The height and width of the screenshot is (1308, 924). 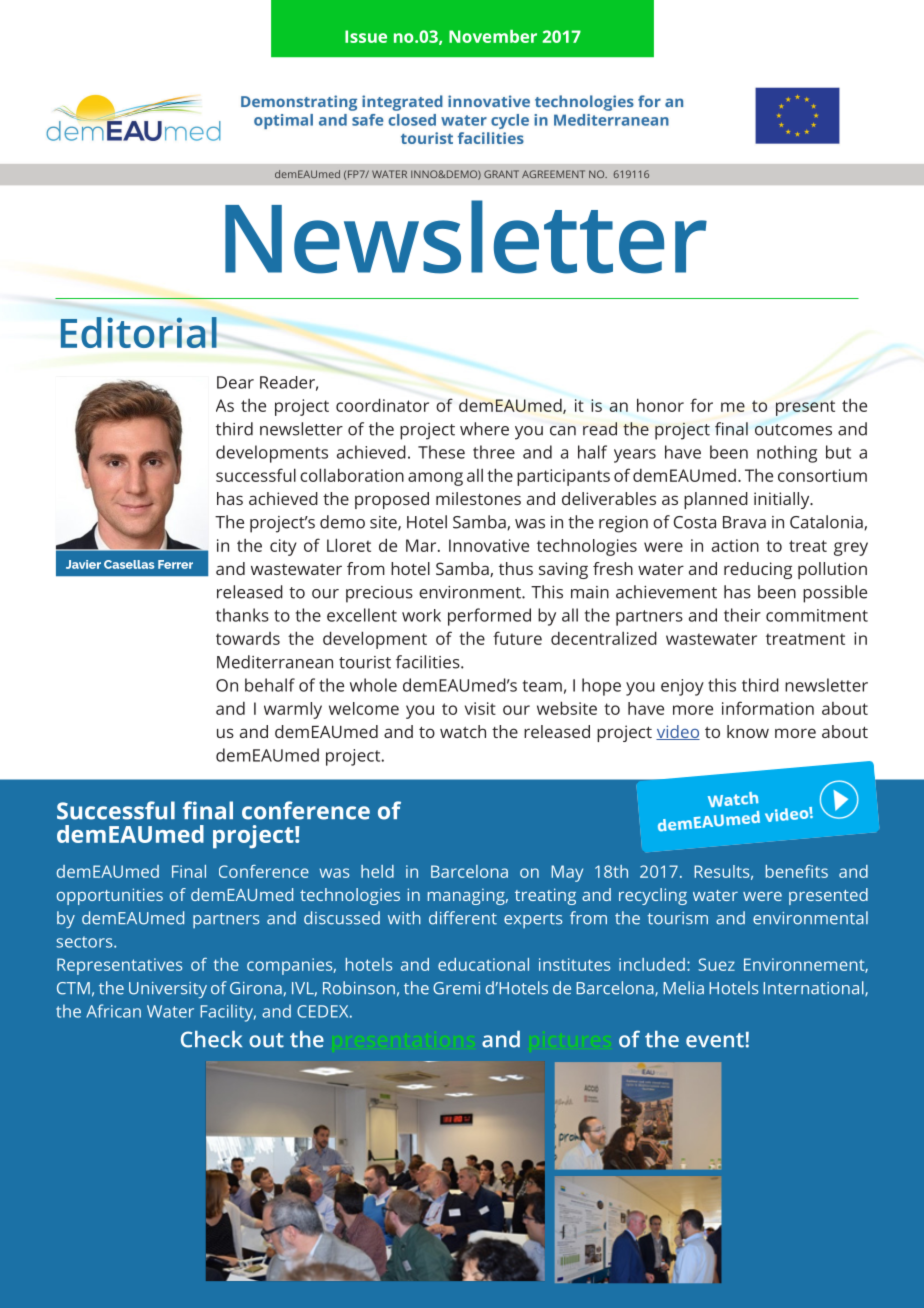 I want to click on warmly, so click(x=293, y=710).
